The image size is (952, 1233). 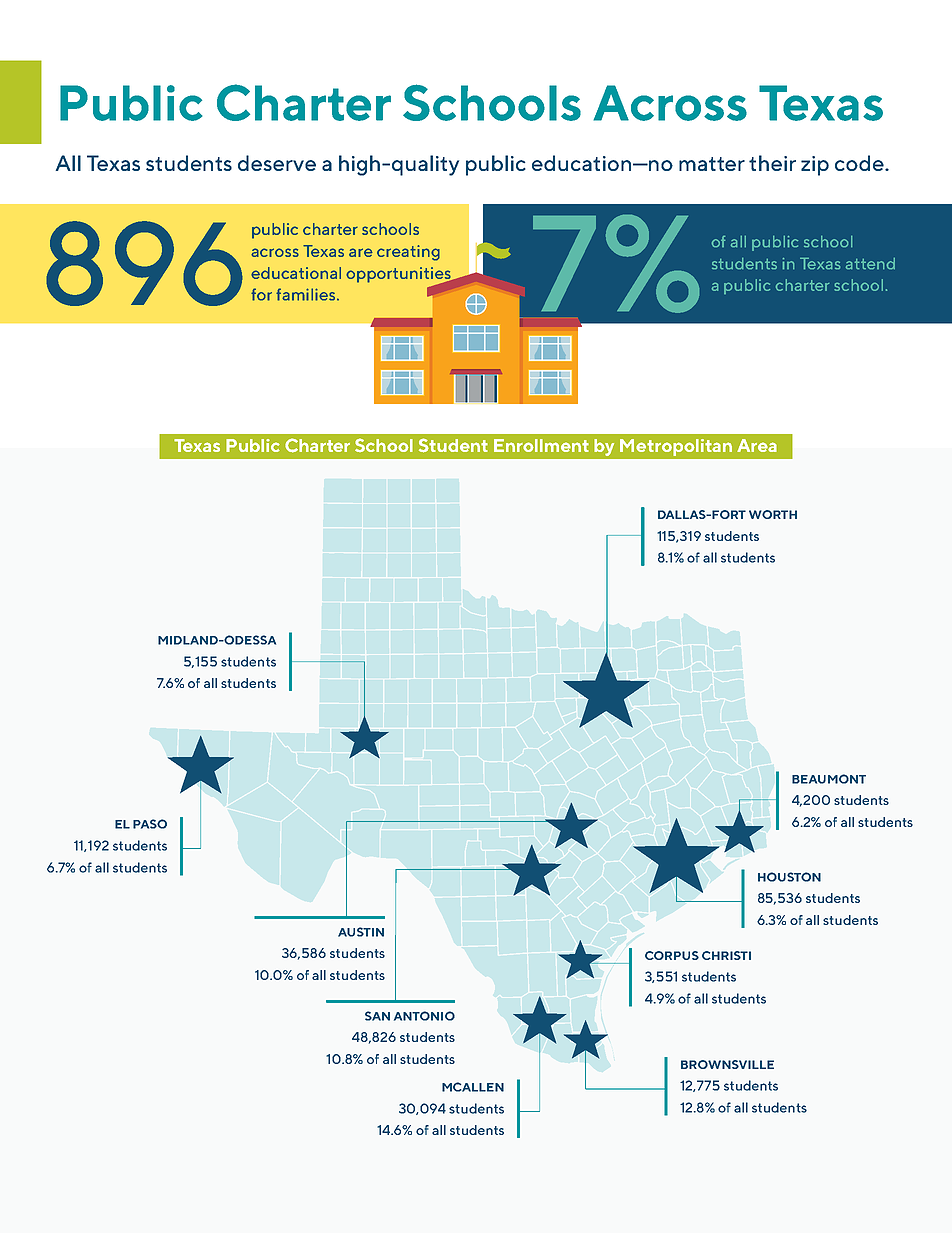 I want to click on their, so click(x=772, y=163).
